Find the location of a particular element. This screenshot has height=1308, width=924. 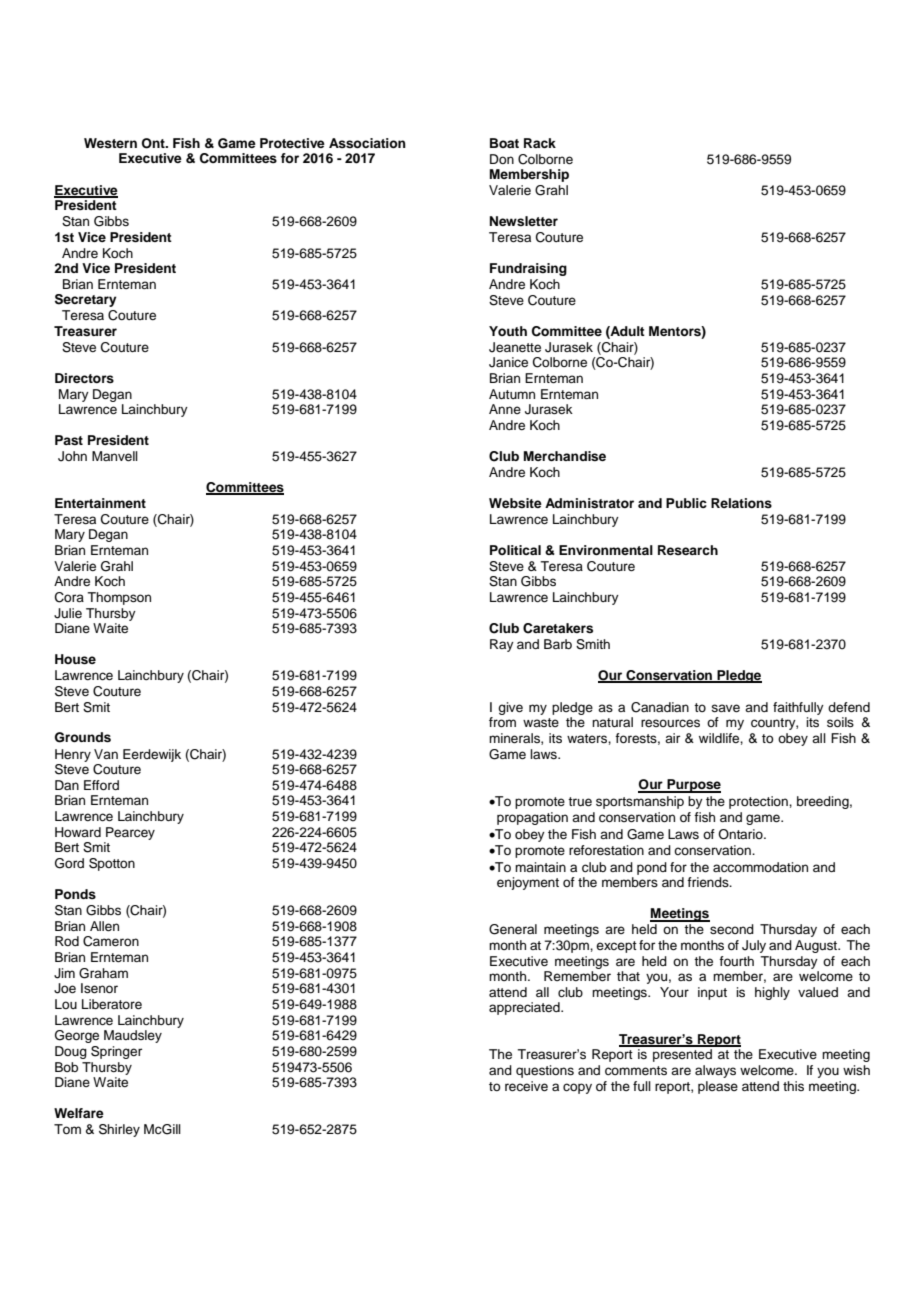

Western is located at coordinates (110, 143).
